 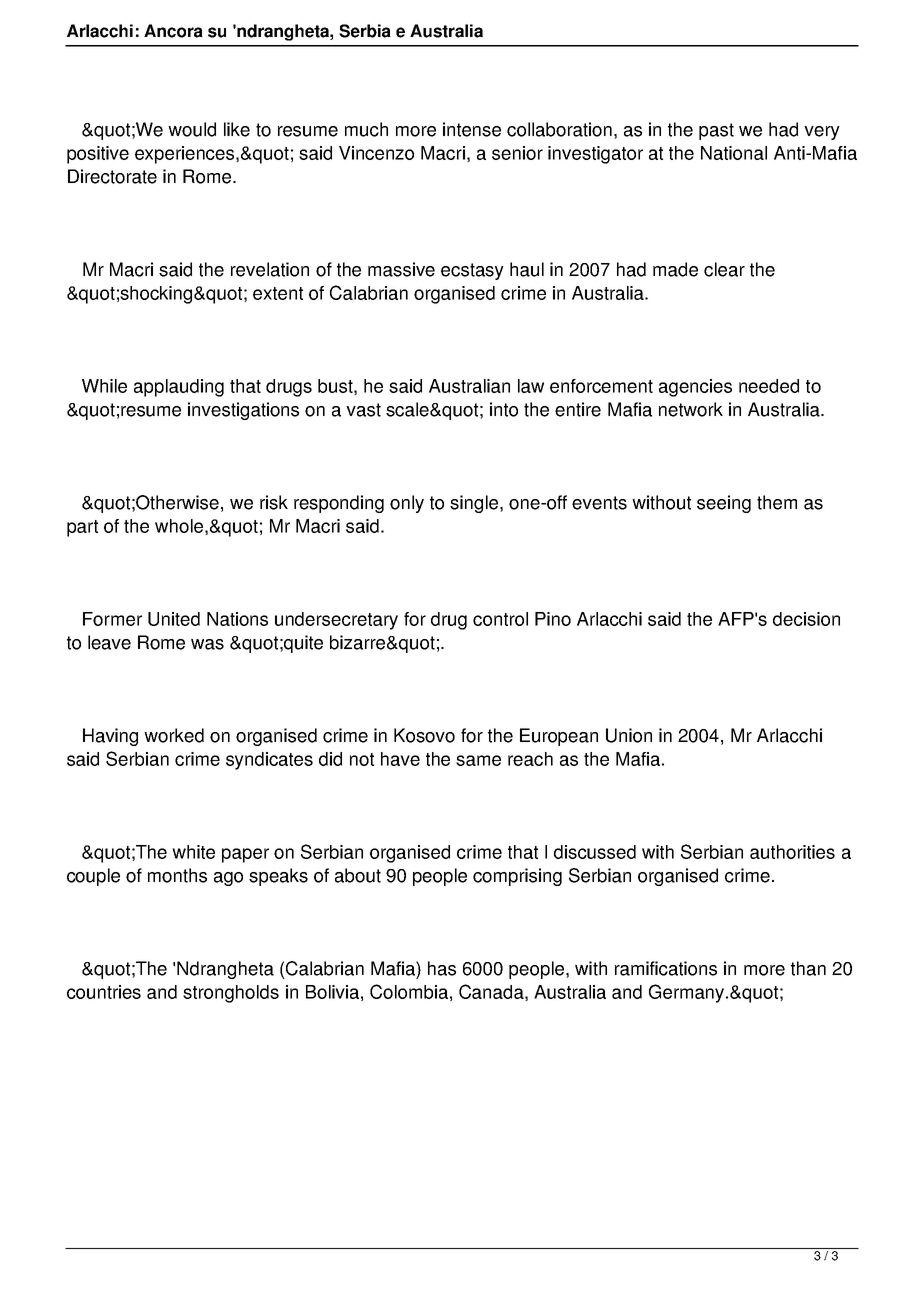 What do you see at coordinates (734, 153) in the image?
I see `National` at bounding box center [734, 153].
